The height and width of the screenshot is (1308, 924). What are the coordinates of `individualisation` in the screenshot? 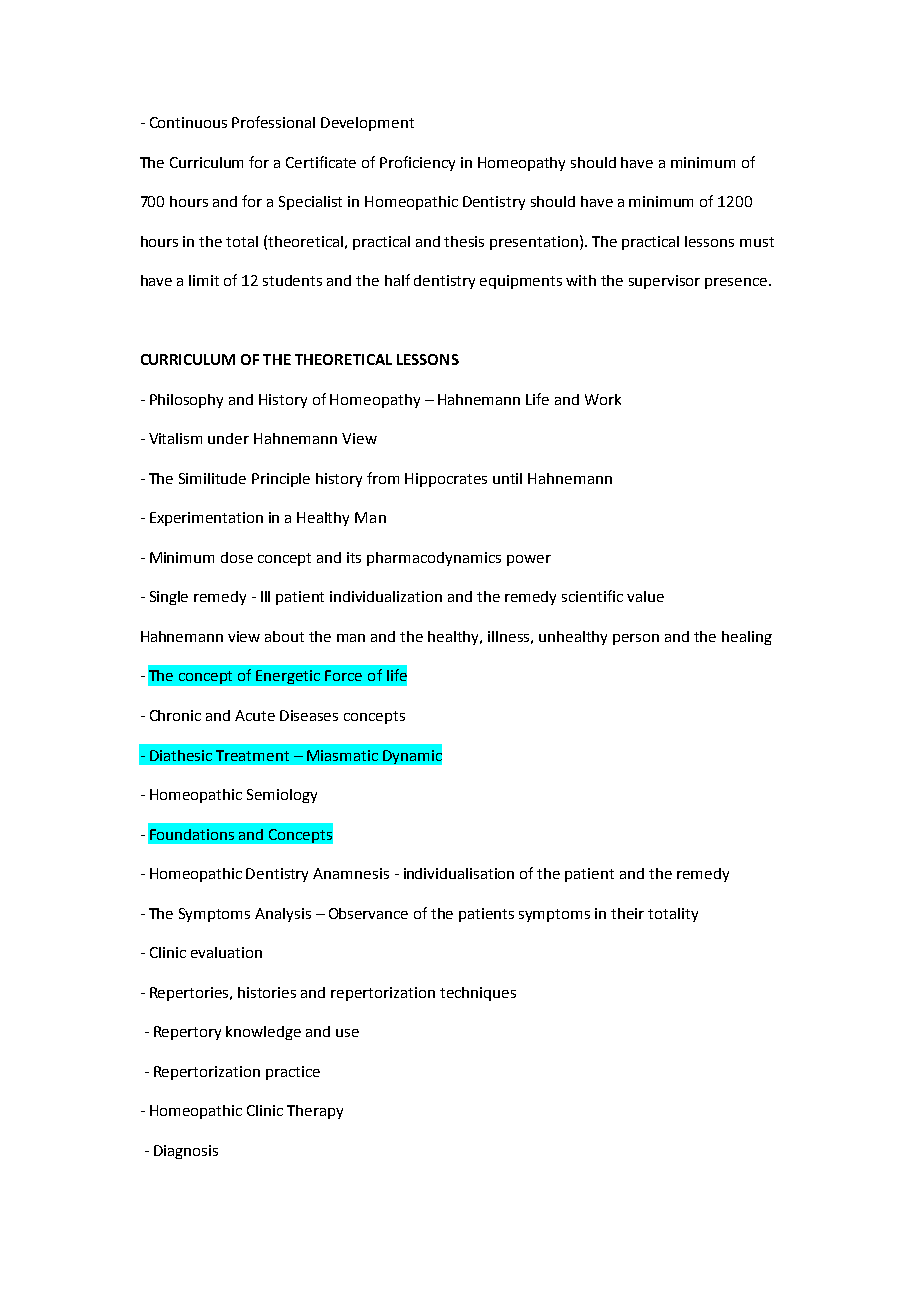 It's located at (459, 873).
